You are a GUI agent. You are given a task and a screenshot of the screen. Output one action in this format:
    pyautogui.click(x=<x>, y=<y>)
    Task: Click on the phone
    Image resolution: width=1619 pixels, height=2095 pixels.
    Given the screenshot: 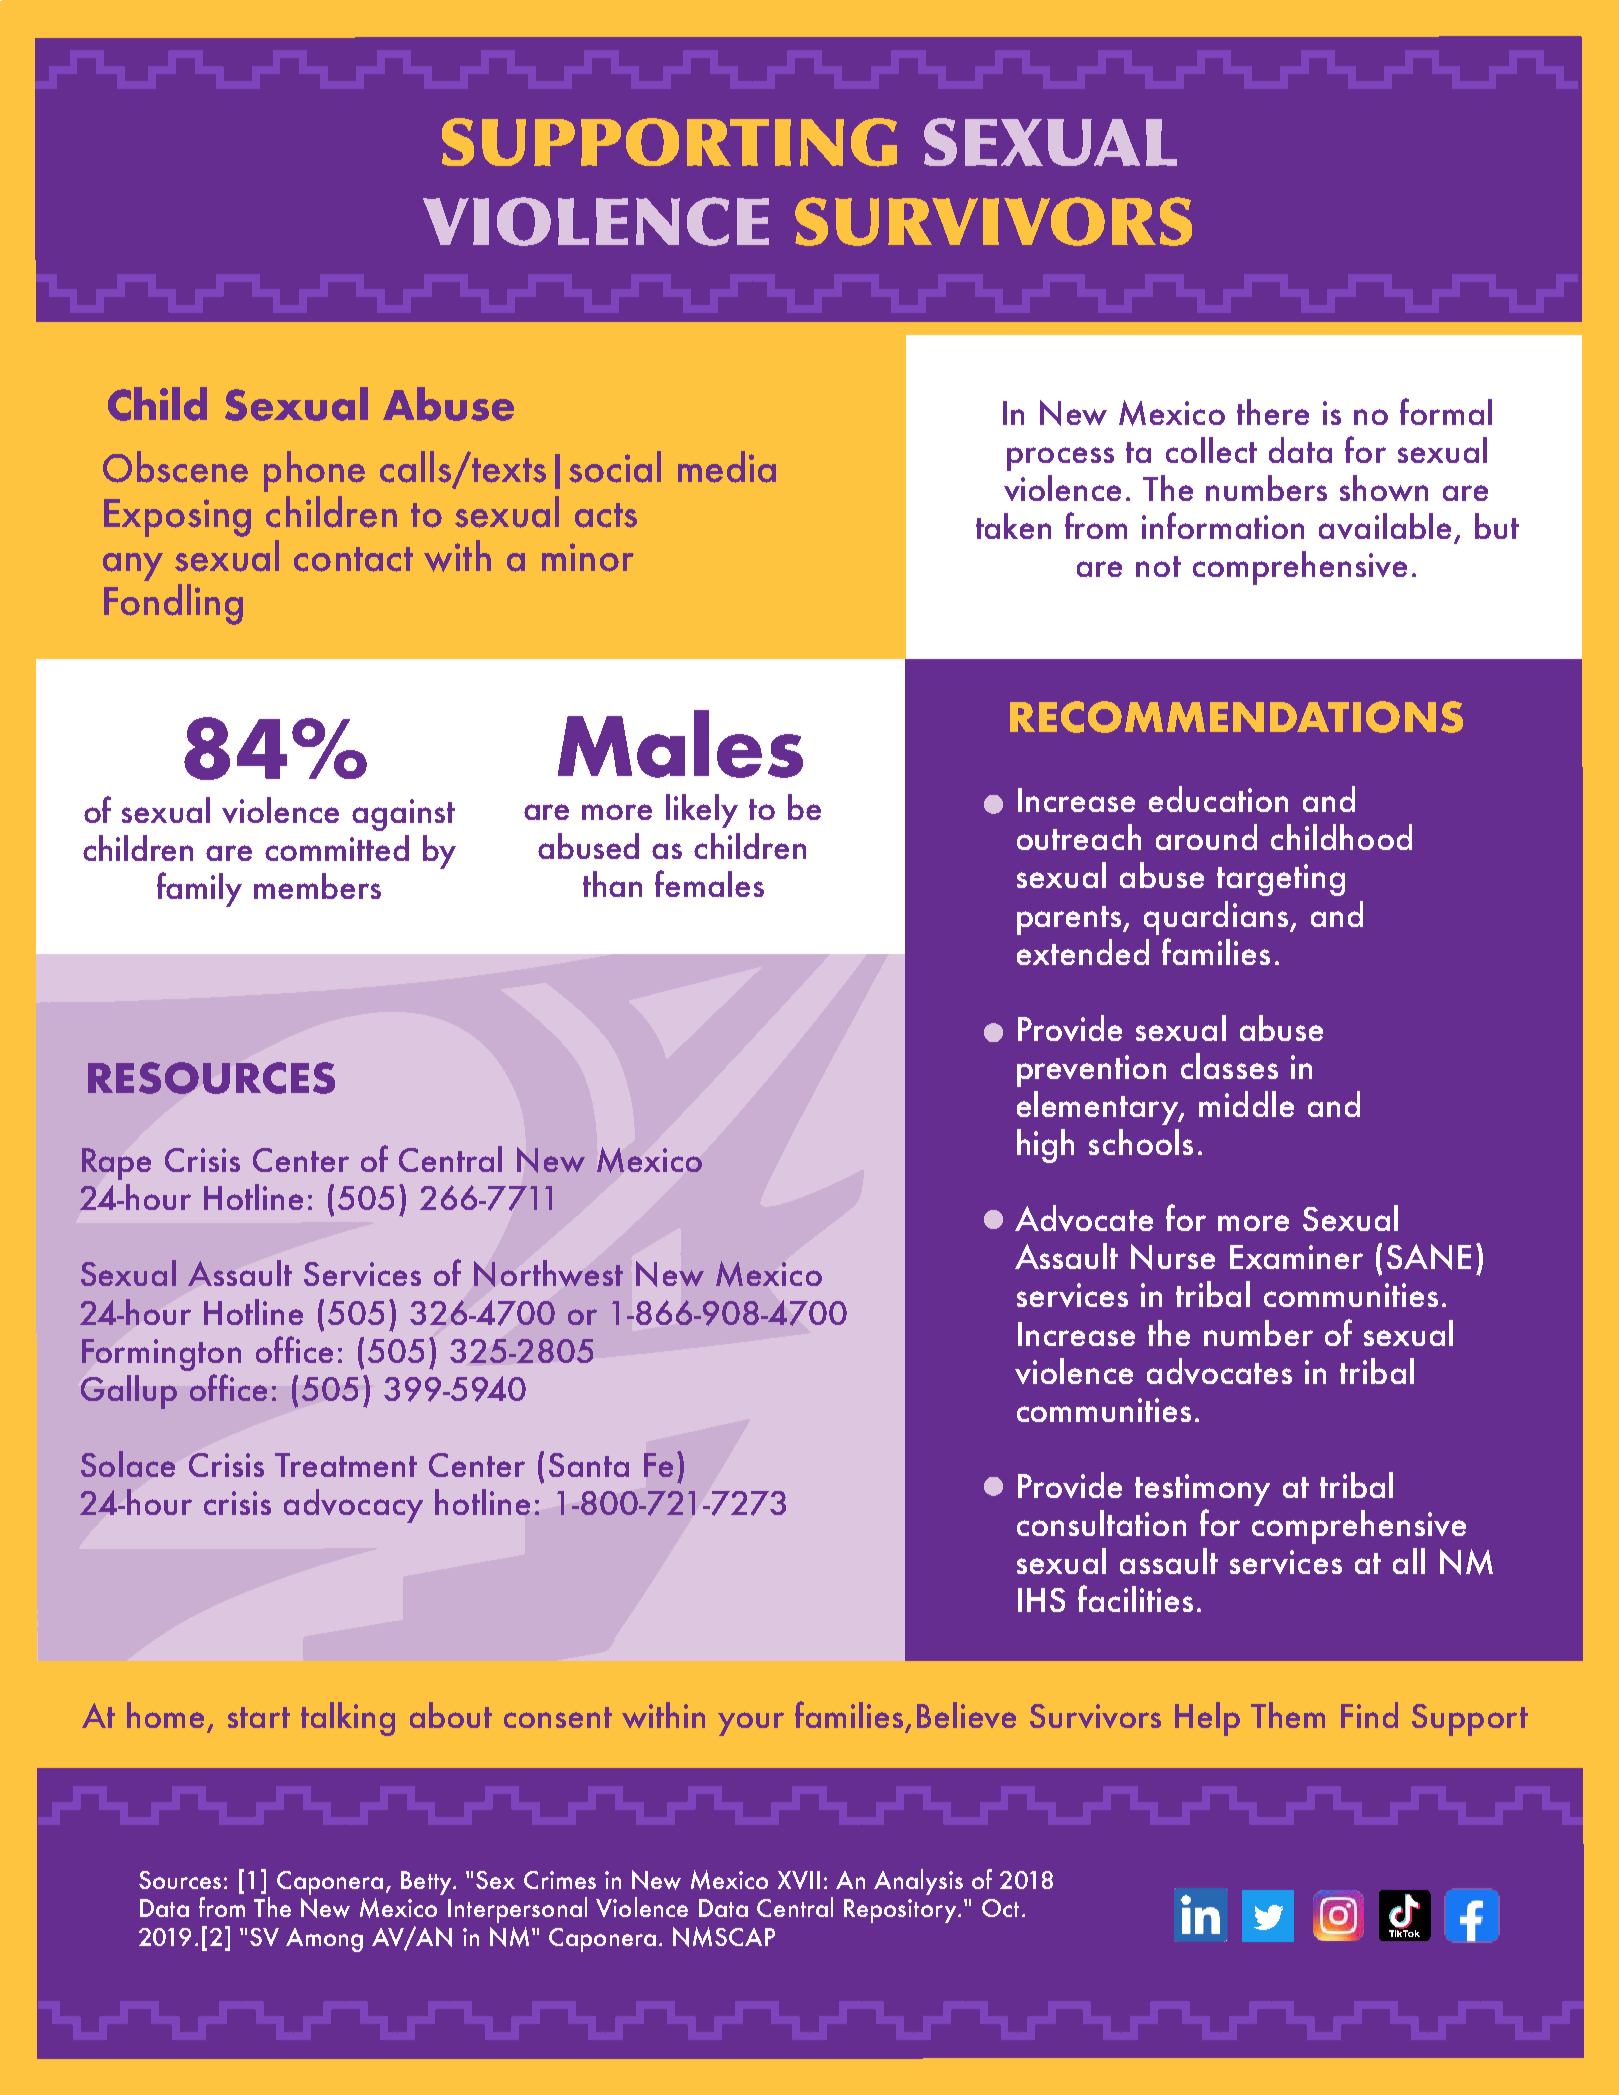 What is the action you would take?
    pyautogui.click(x=314, y=471)
